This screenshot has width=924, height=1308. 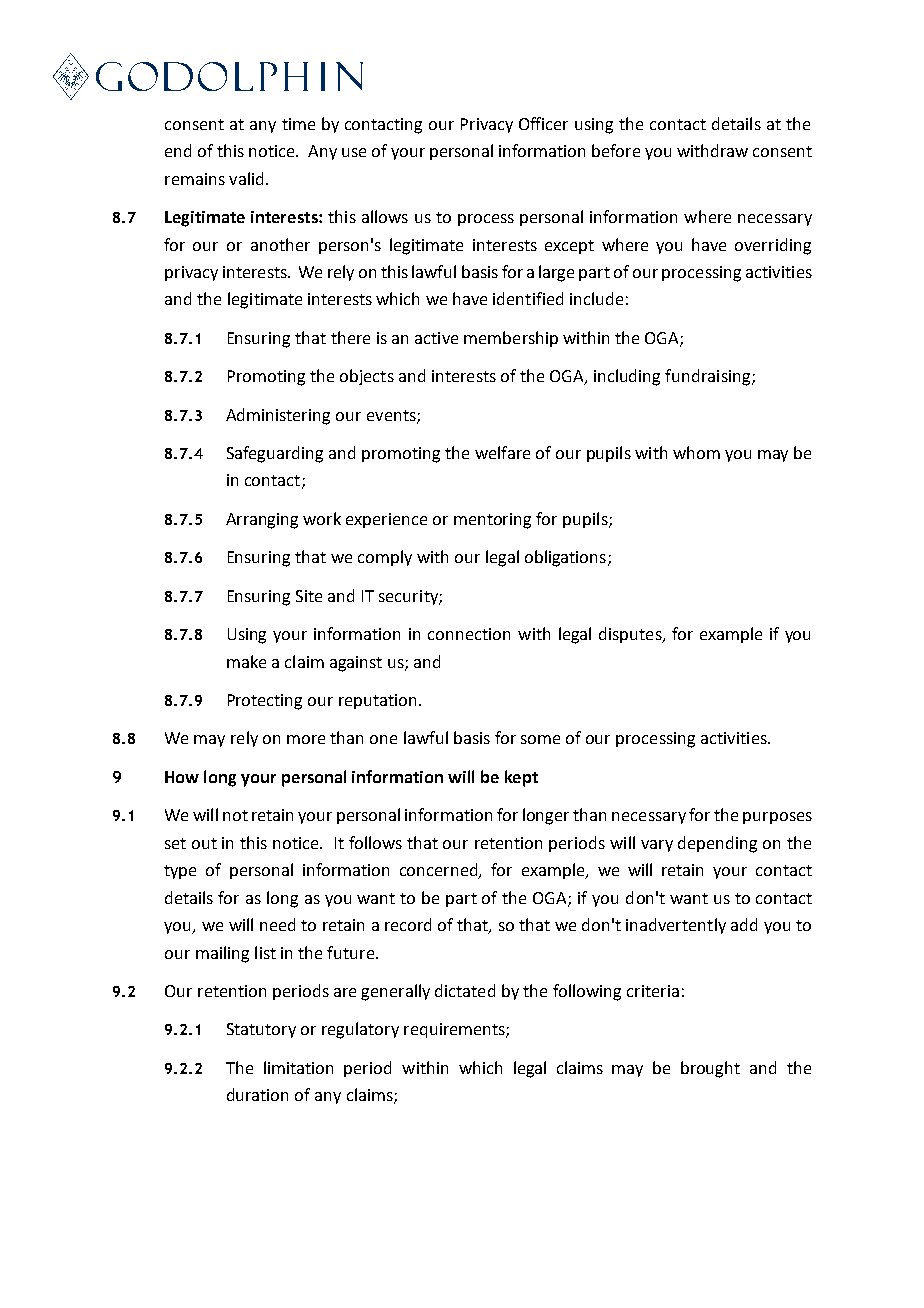 I want to click on Officer, so click(x=543, y=123).
